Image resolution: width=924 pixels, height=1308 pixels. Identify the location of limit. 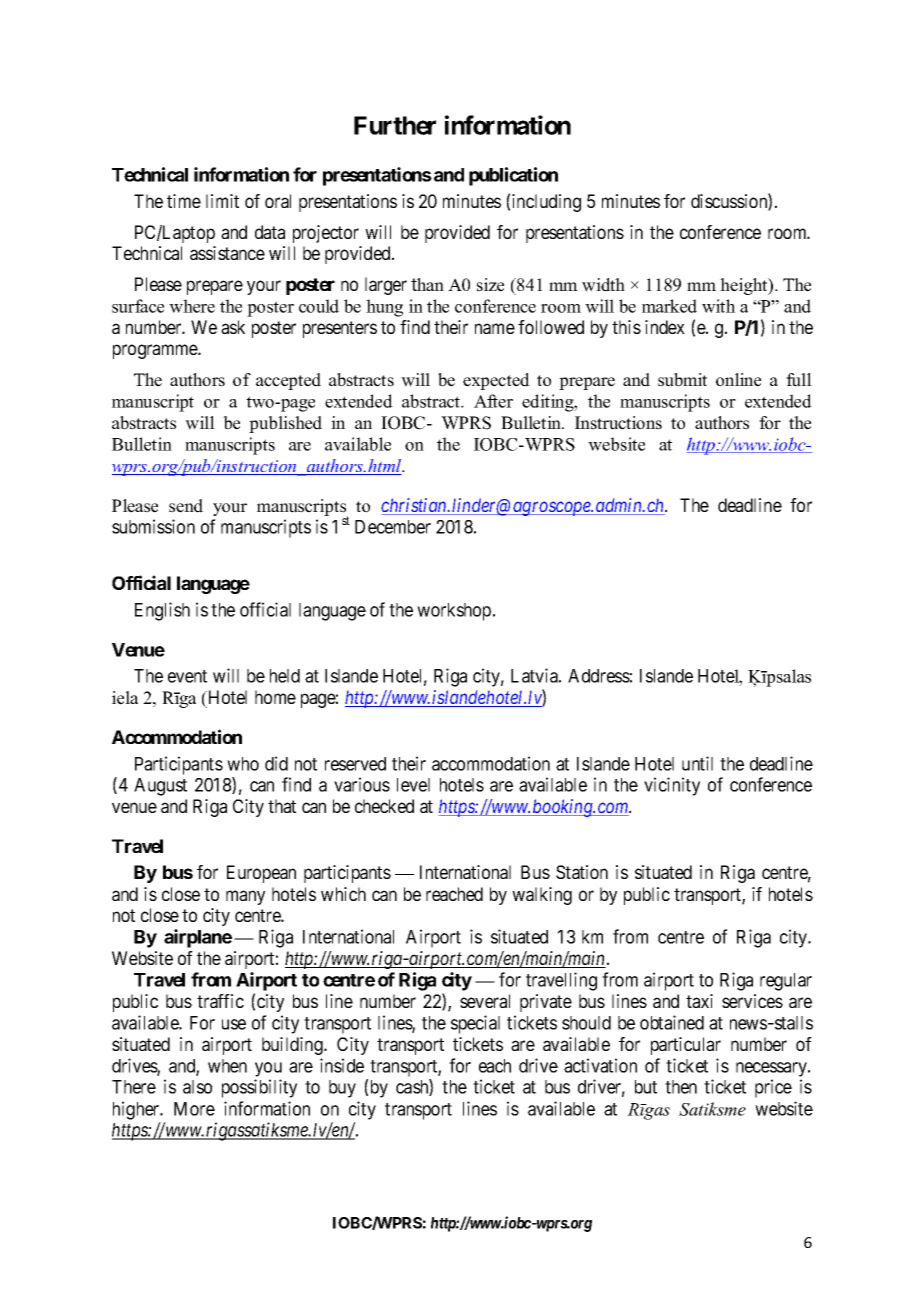
(222, 201).
